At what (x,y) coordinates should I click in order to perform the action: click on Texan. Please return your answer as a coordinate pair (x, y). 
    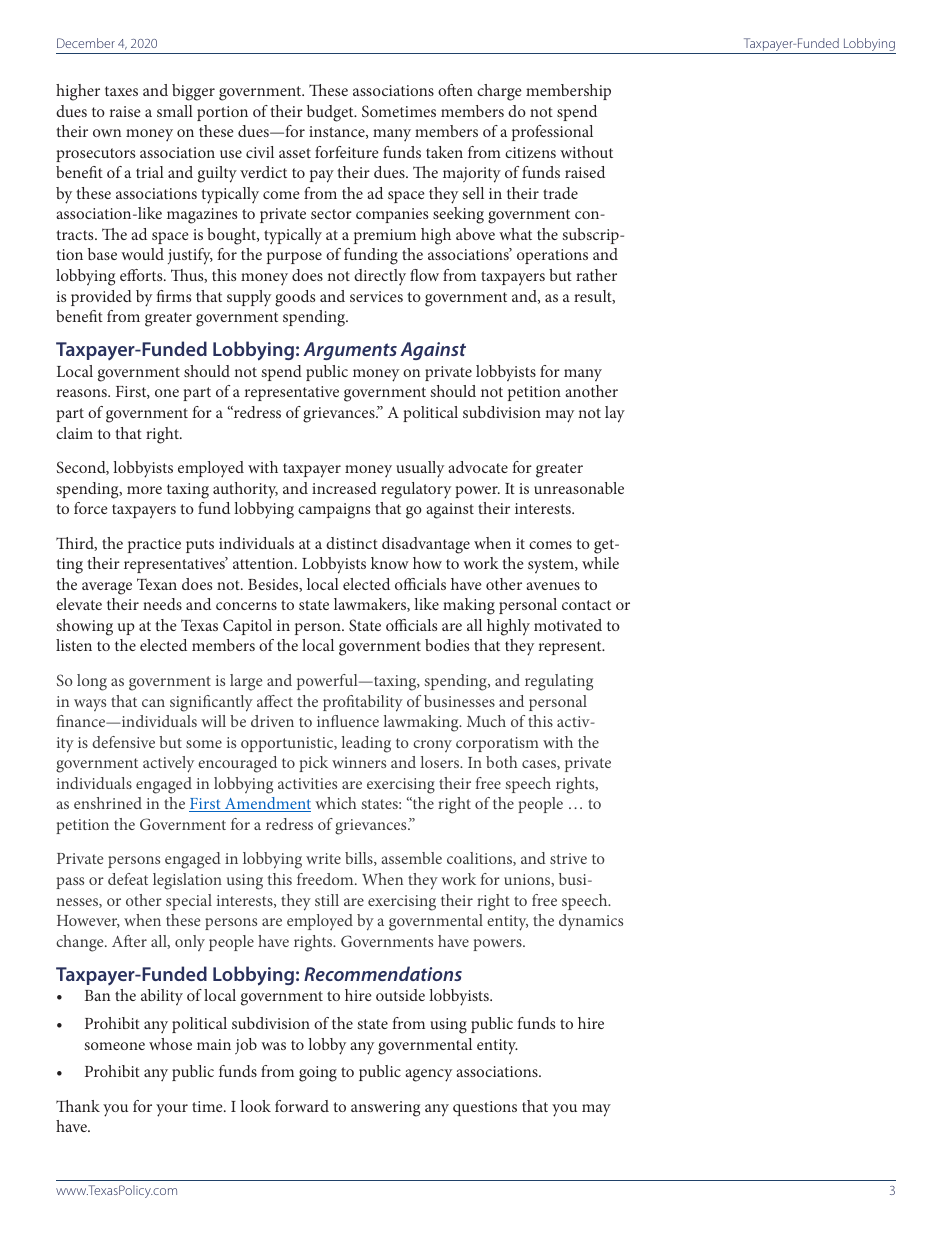
    Looking at the image, I should click on (157, 584).
